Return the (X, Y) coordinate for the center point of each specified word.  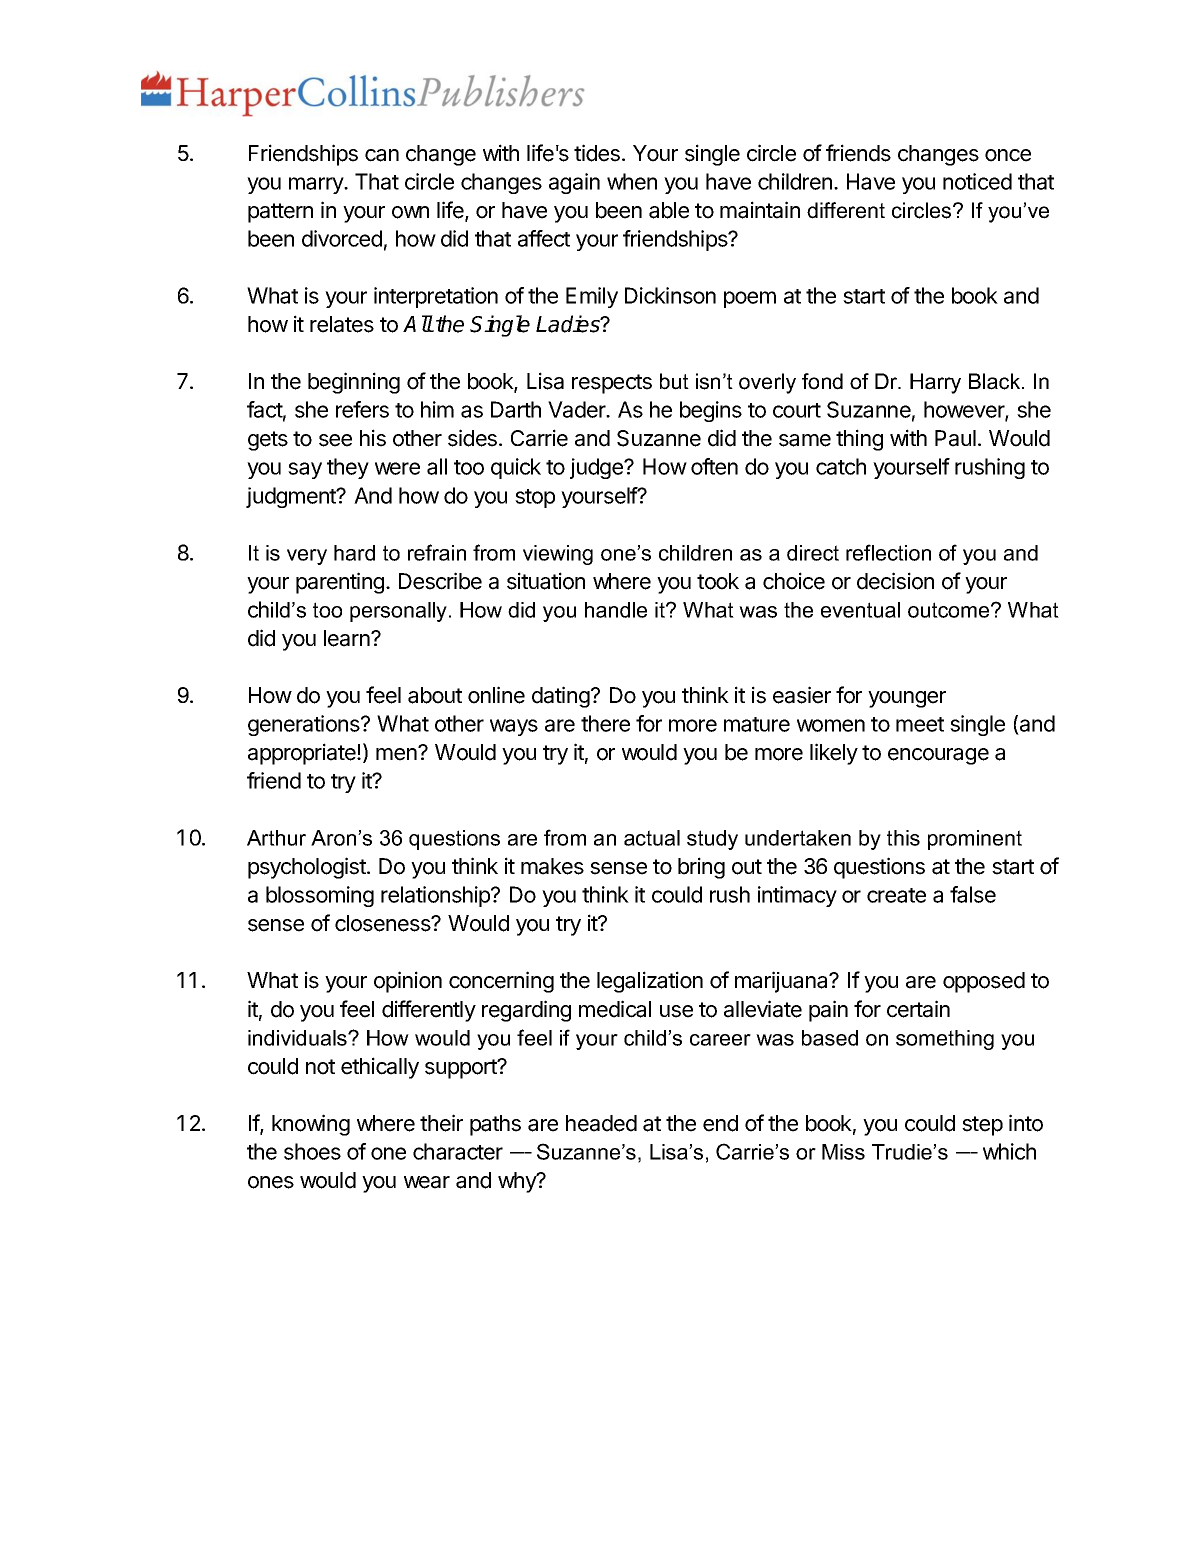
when (632, 181)
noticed (977, 181)
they (348, 468)
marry (317, 185)
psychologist (308, 868)
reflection (888, 552)
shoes (312, 1151)
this (903, 838)
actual (652, 838)
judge (597, 468)
